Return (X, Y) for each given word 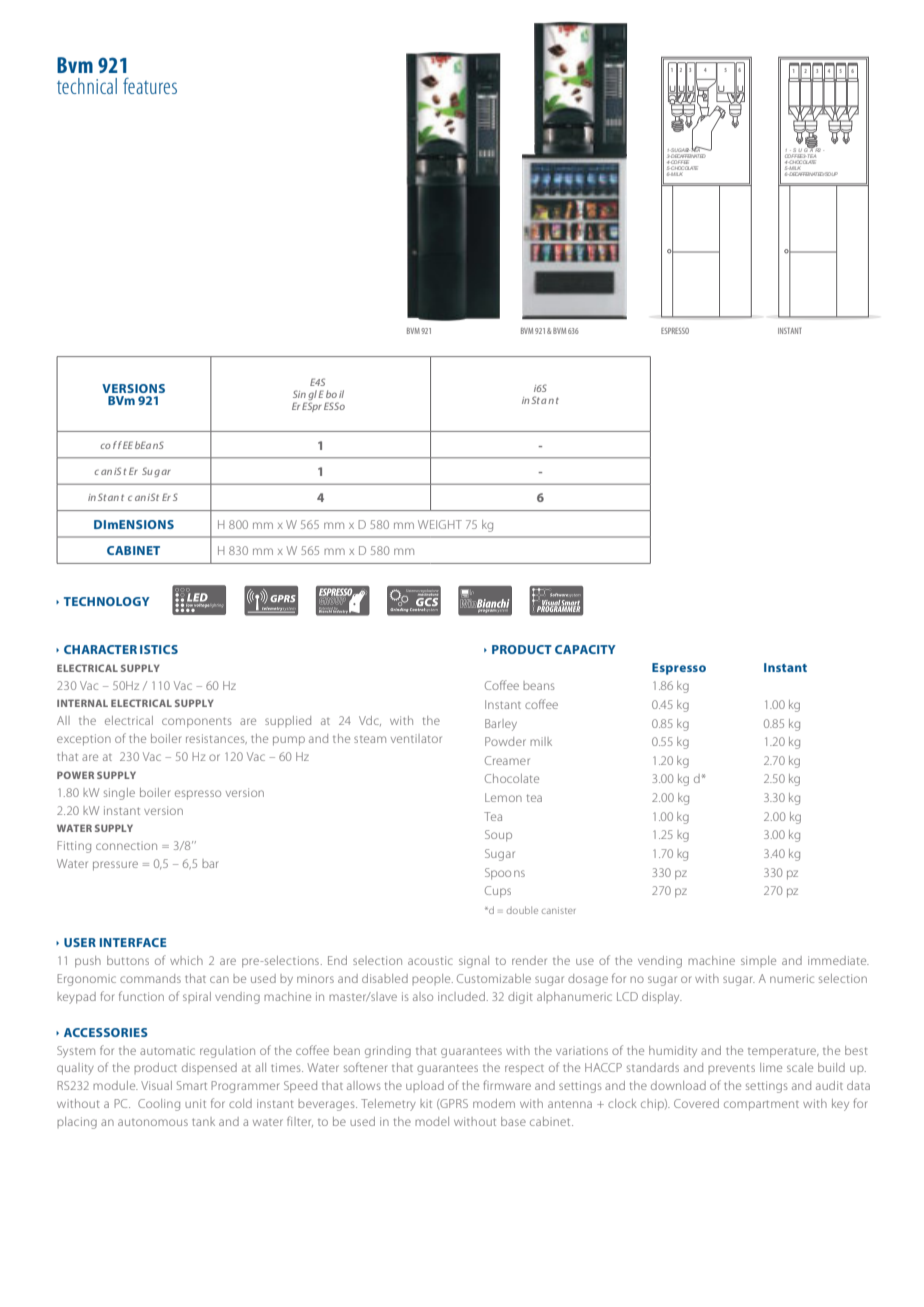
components (197, 722)
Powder (505, 741)
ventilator (416, 738)
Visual (156, 1085)
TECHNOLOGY (107, 601)
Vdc (370, 721)
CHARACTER (100, 649)
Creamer (507, 760)
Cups (498, 892)
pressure (115, 866)
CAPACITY (585, 649)
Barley (501, 725)
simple (758, 961)
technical (87, 86)
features (150, 85)
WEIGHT (440, 524)
